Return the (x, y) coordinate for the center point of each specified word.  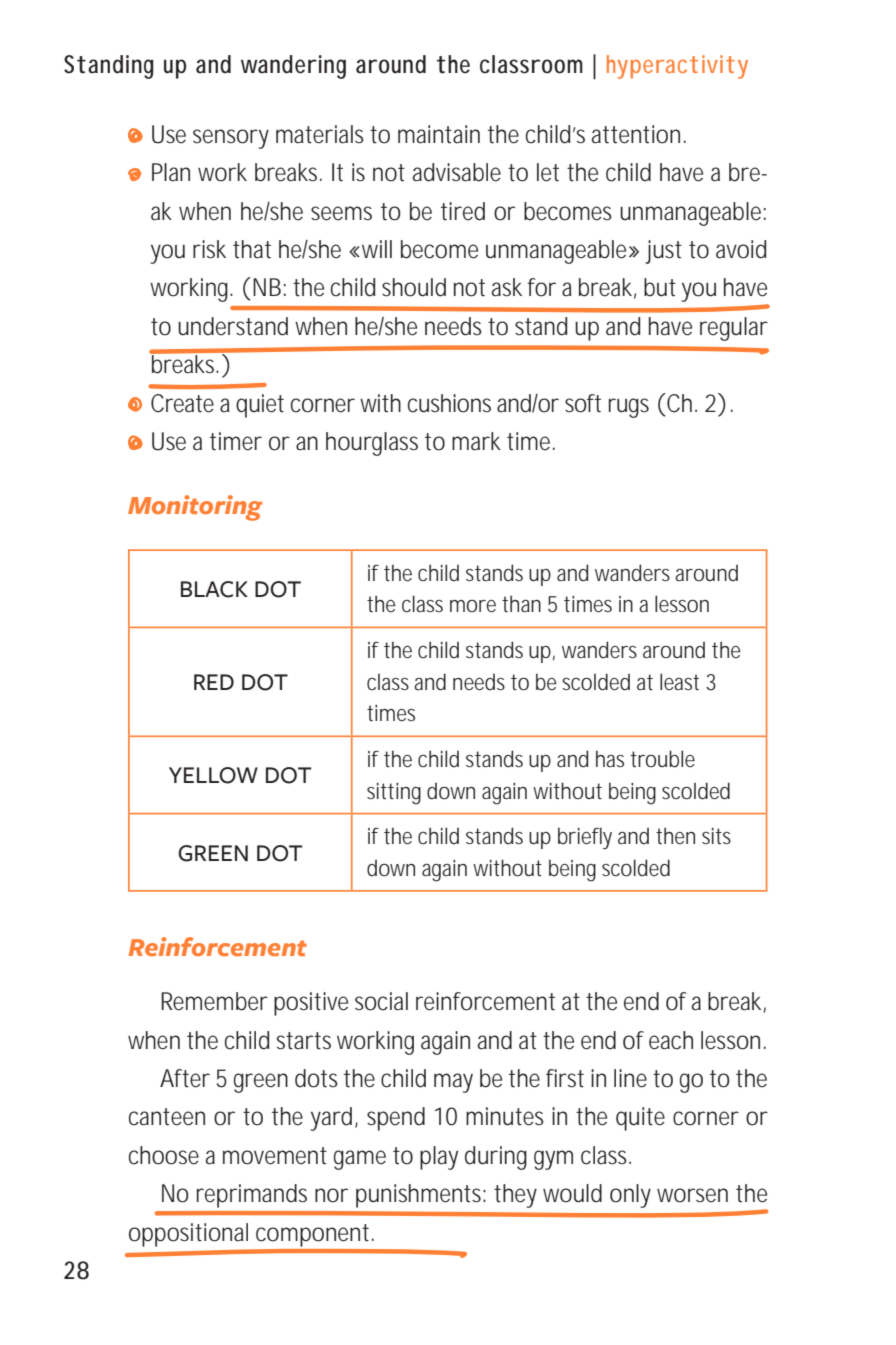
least (679, 682)
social (381, 1001)
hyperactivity (677, 67)
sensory (231, 139)
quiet (260, 406)
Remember (214, 1001)
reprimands (252, 1196)
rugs (629, 408)
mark (476, 441)
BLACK (214, 589)
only (630, 1196)
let (548, 172)
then (675, 836)
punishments (418, 1196)
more (473, 606)
